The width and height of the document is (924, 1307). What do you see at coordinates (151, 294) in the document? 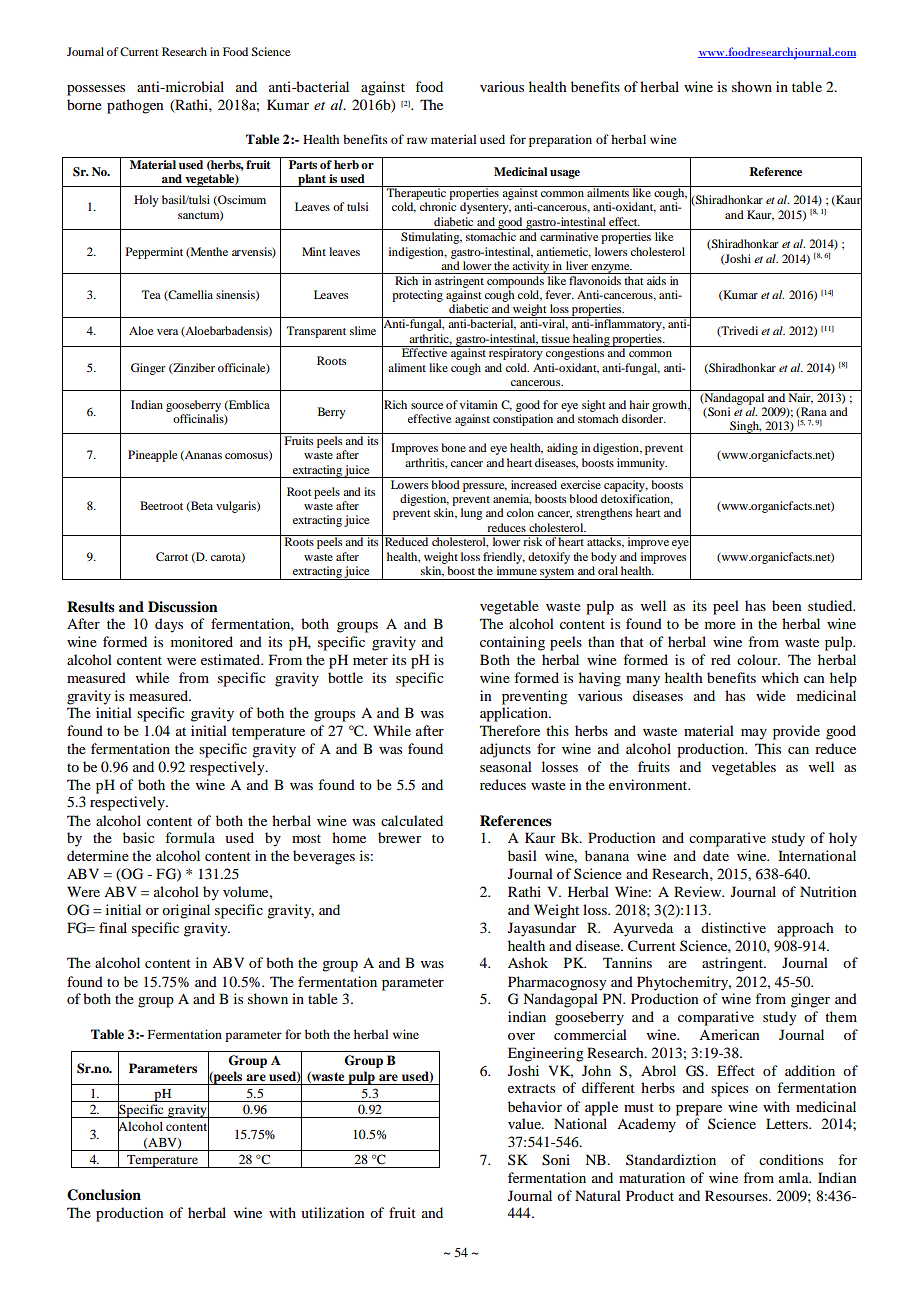
I see `Tea` at bounding box center [151, 294].
